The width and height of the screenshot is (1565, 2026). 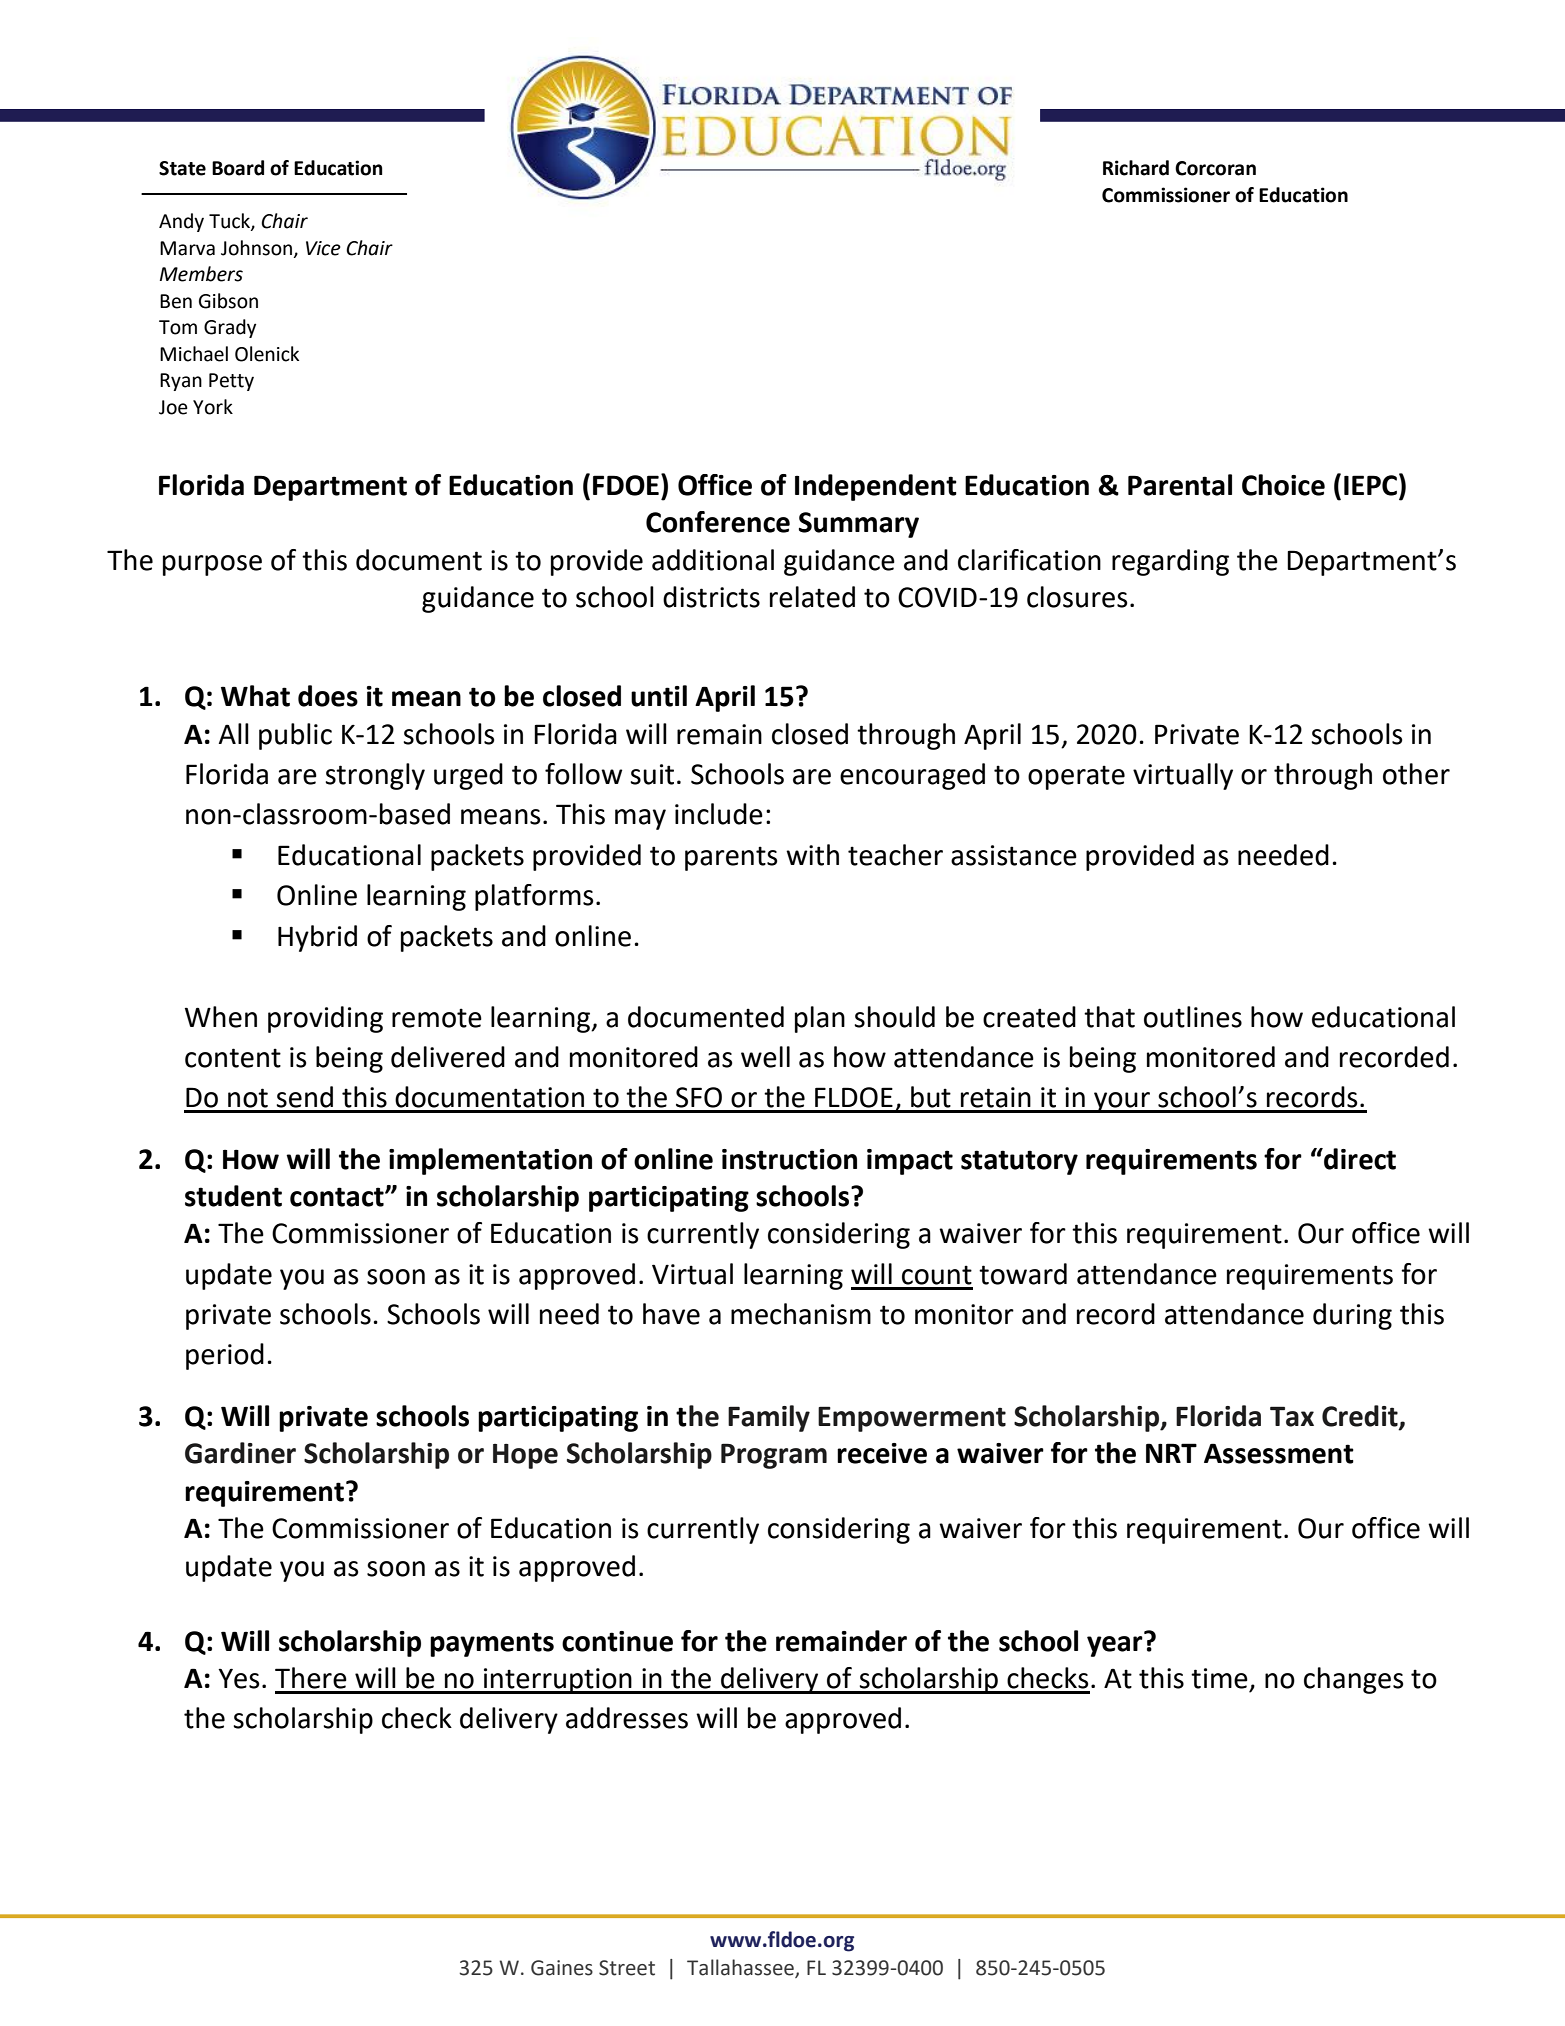 I want to click on Gaines, so click(x=562, y=1968).
